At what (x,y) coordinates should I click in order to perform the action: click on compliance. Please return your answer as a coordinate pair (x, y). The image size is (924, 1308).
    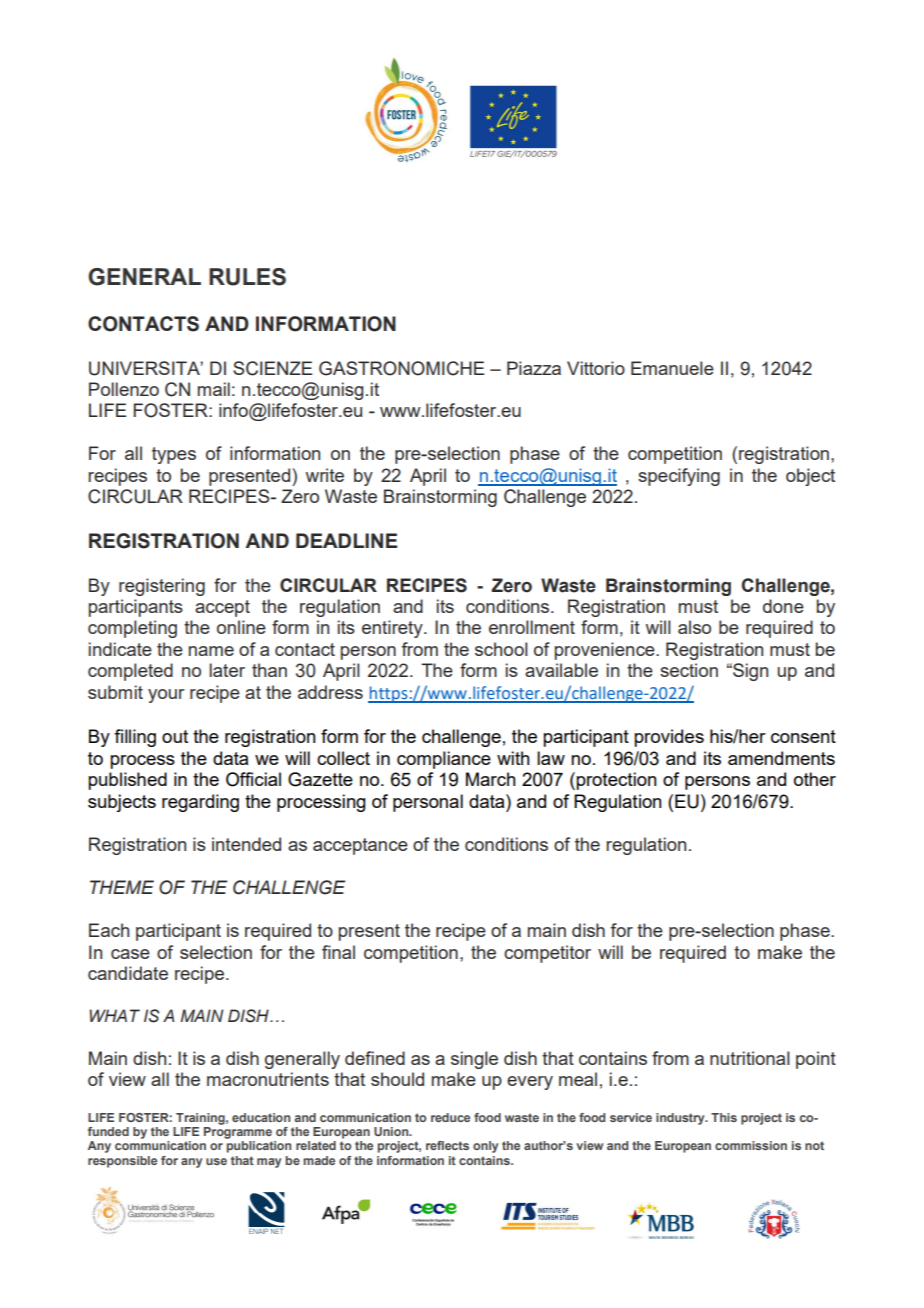
    Looking at the image, I should click on (444, 760).
